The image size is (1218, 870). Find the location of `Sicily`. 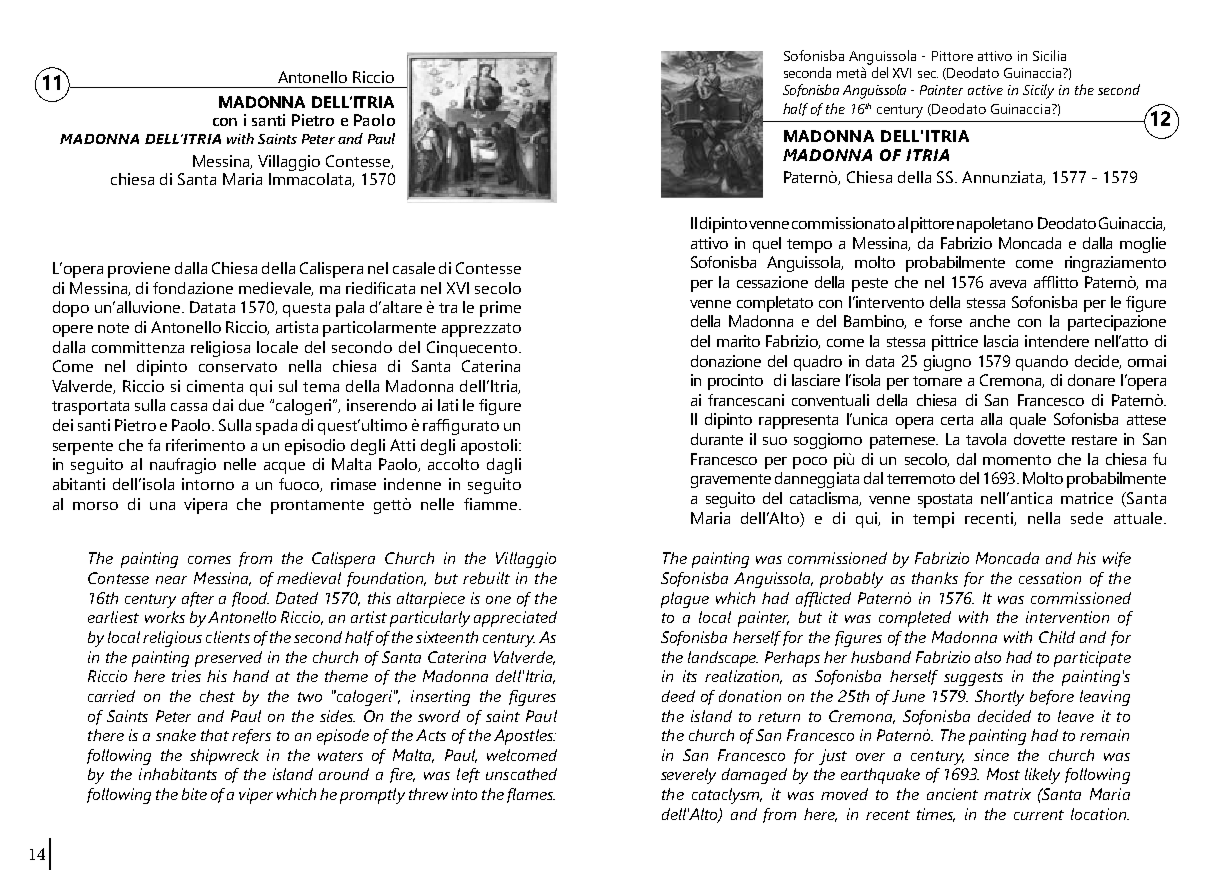

Sicily is located at coordinates (1038, 91).
